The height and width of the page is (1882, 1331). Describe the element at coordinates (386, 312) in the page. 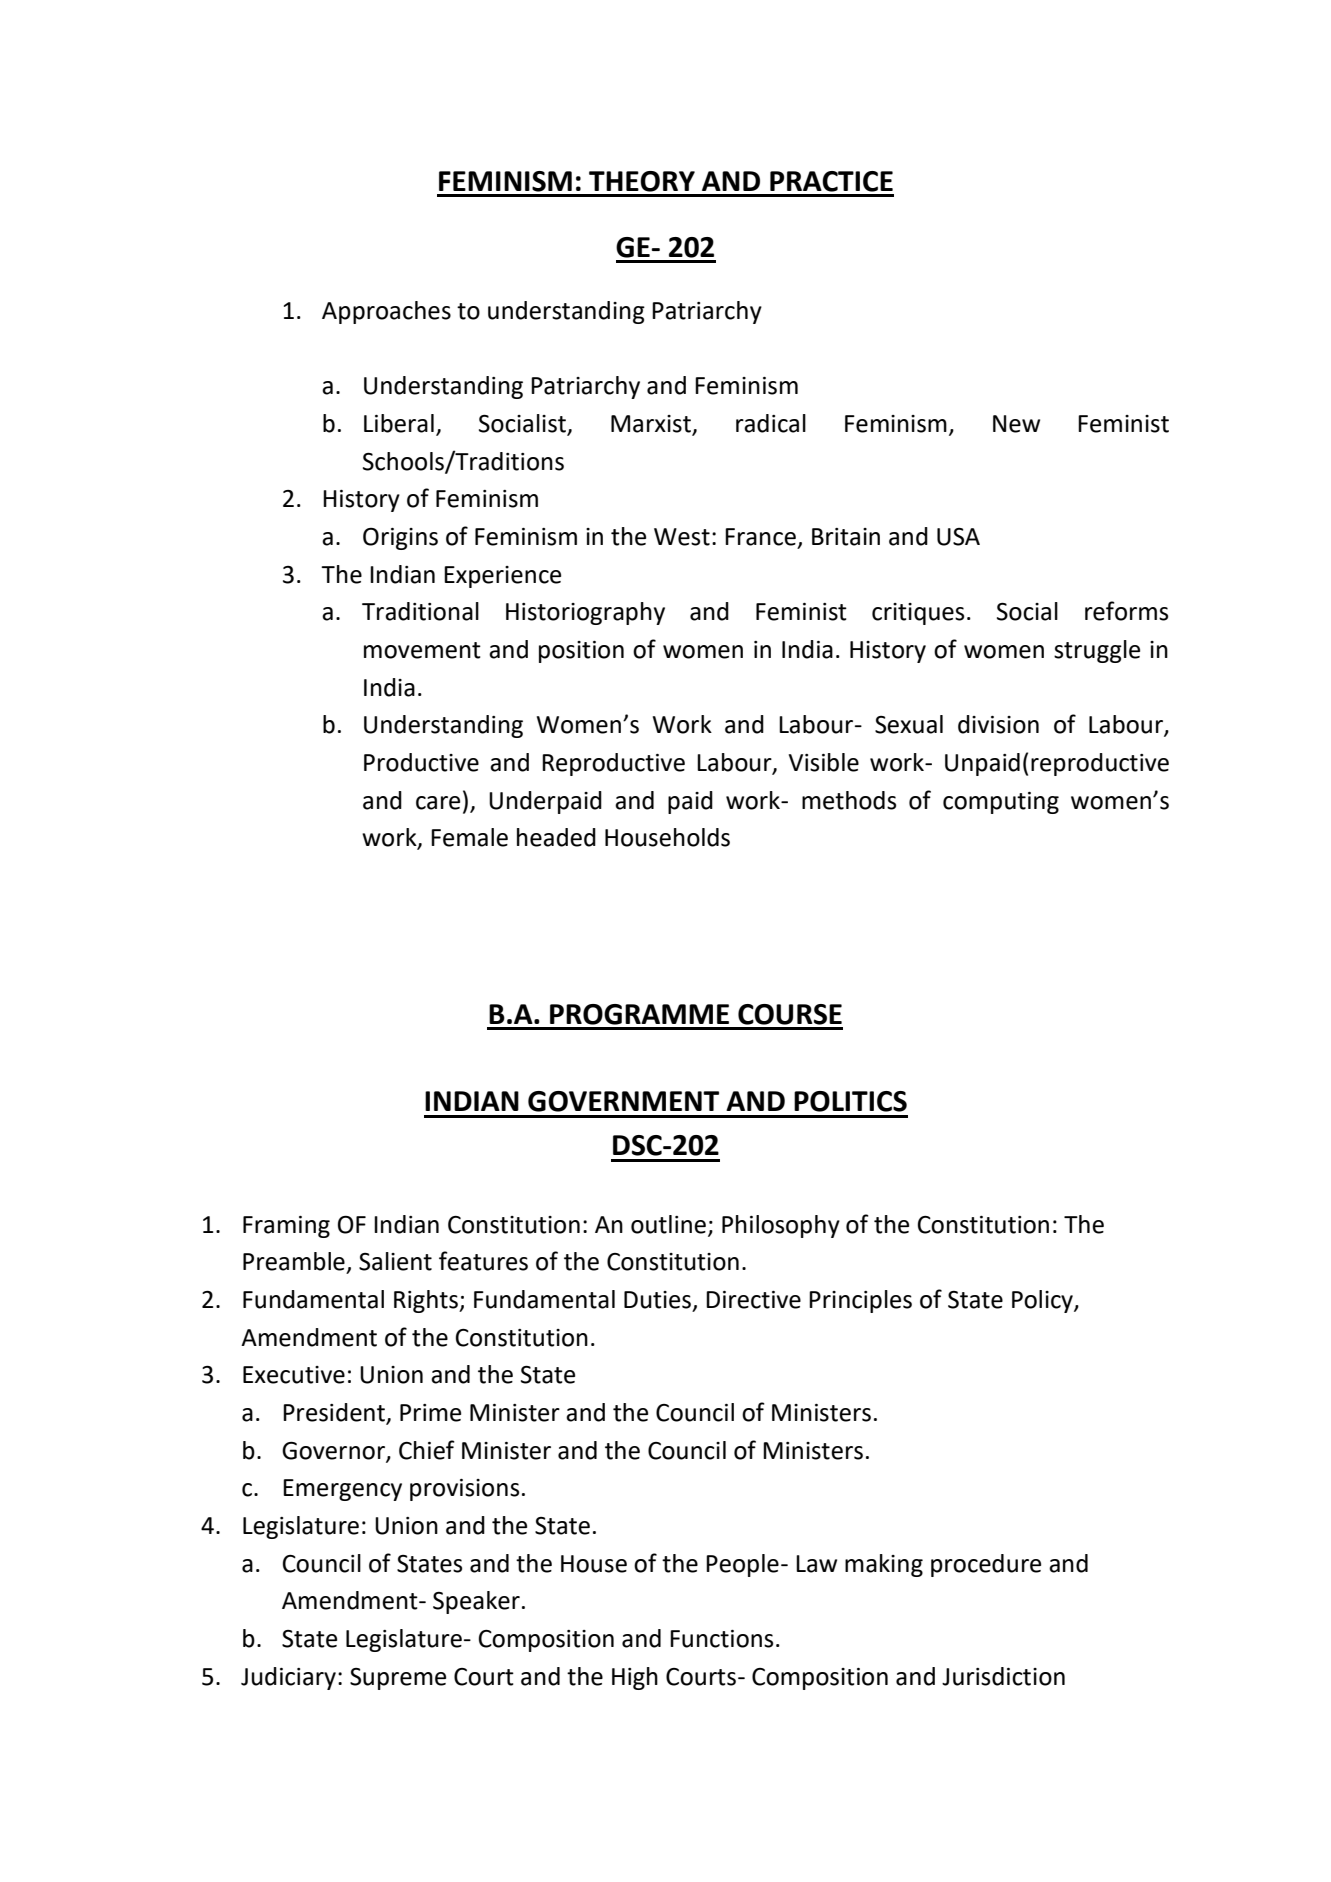

I see `Approaches` at that location.
